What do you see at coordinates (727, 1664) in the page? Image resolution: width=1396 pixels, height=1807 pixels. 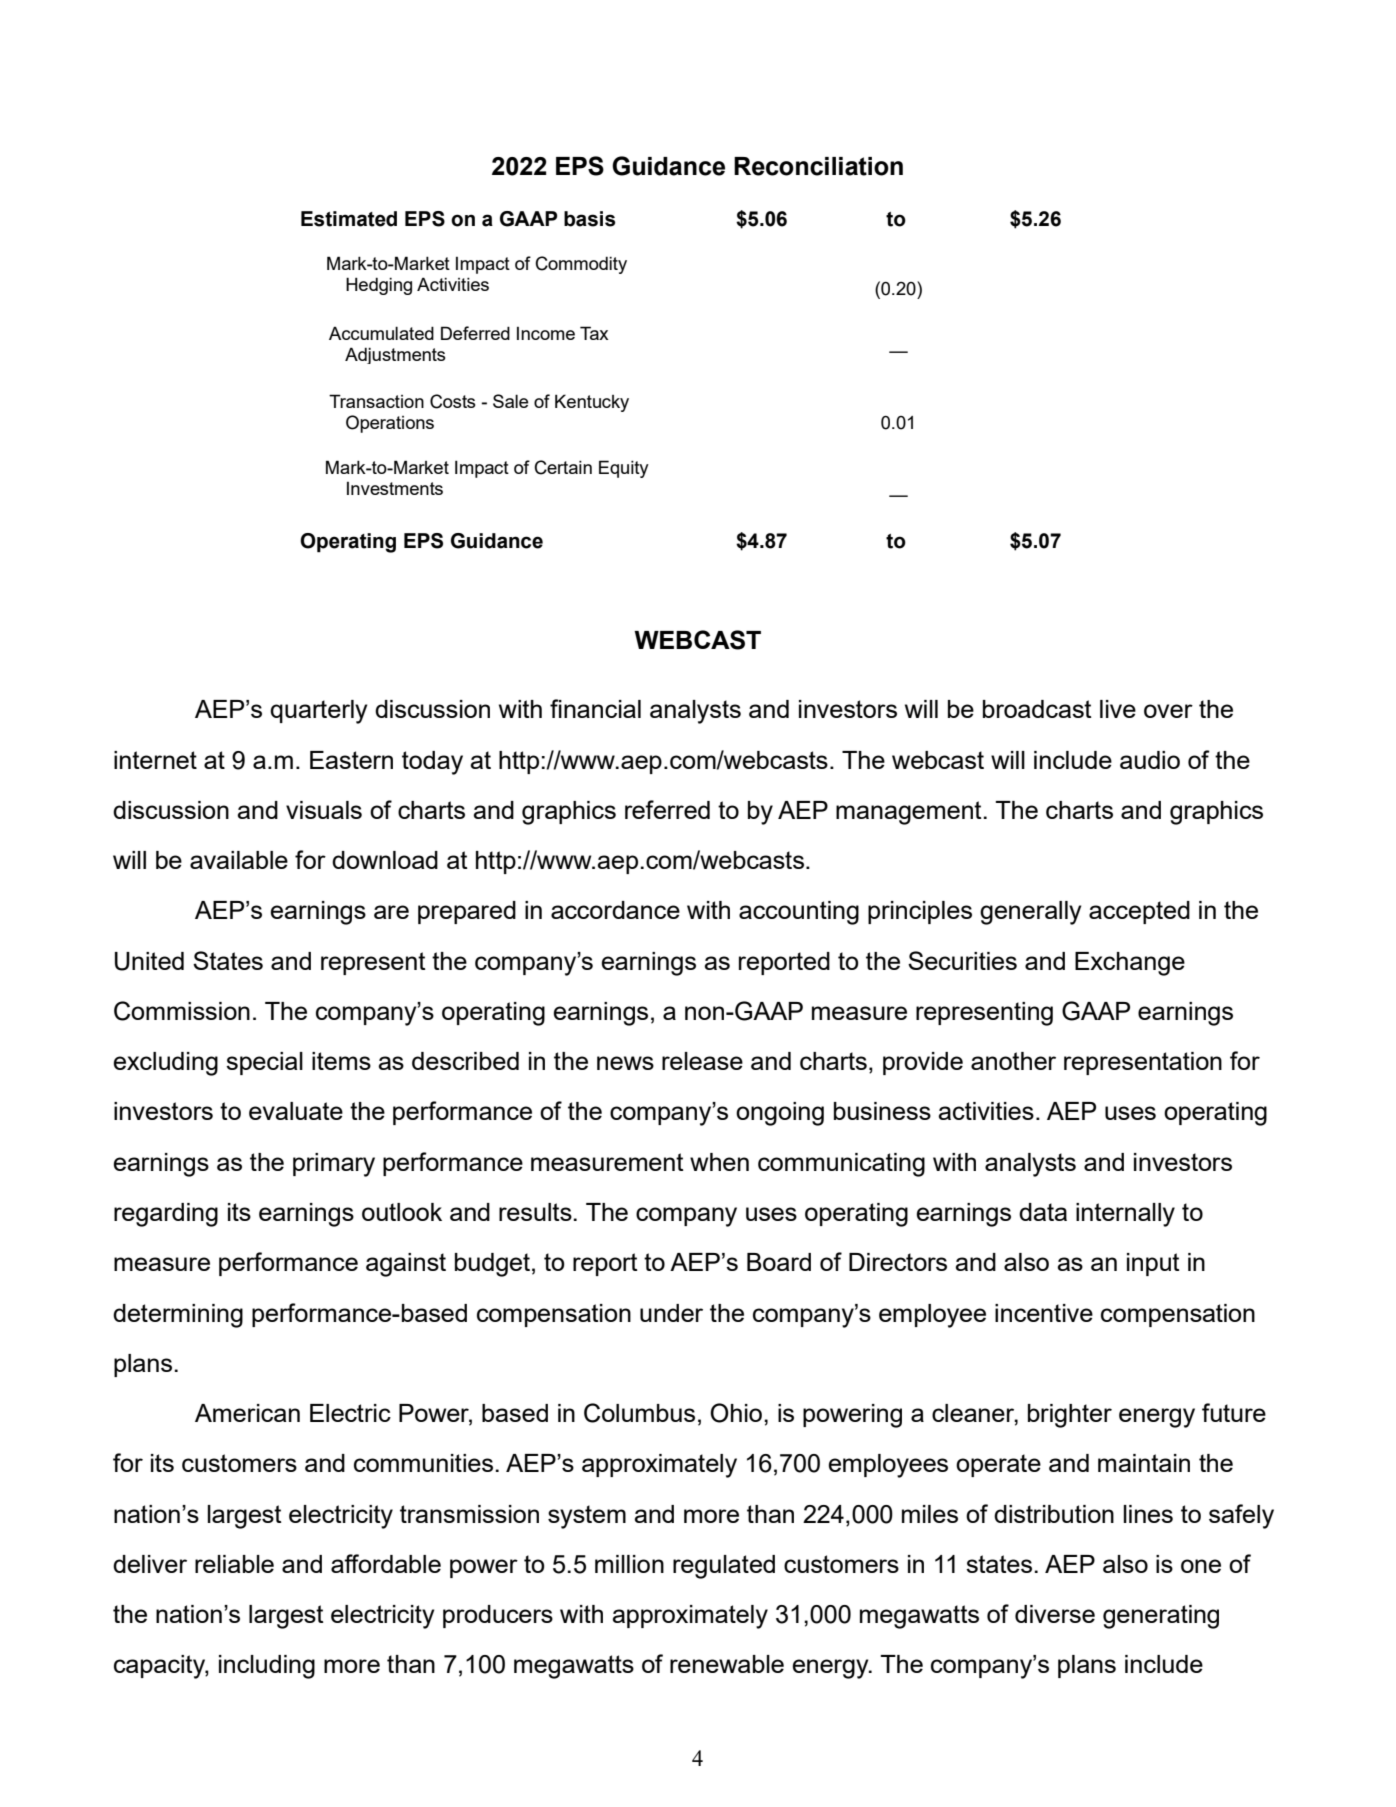 I see `renewable` at bounding box center [727, 1664].
